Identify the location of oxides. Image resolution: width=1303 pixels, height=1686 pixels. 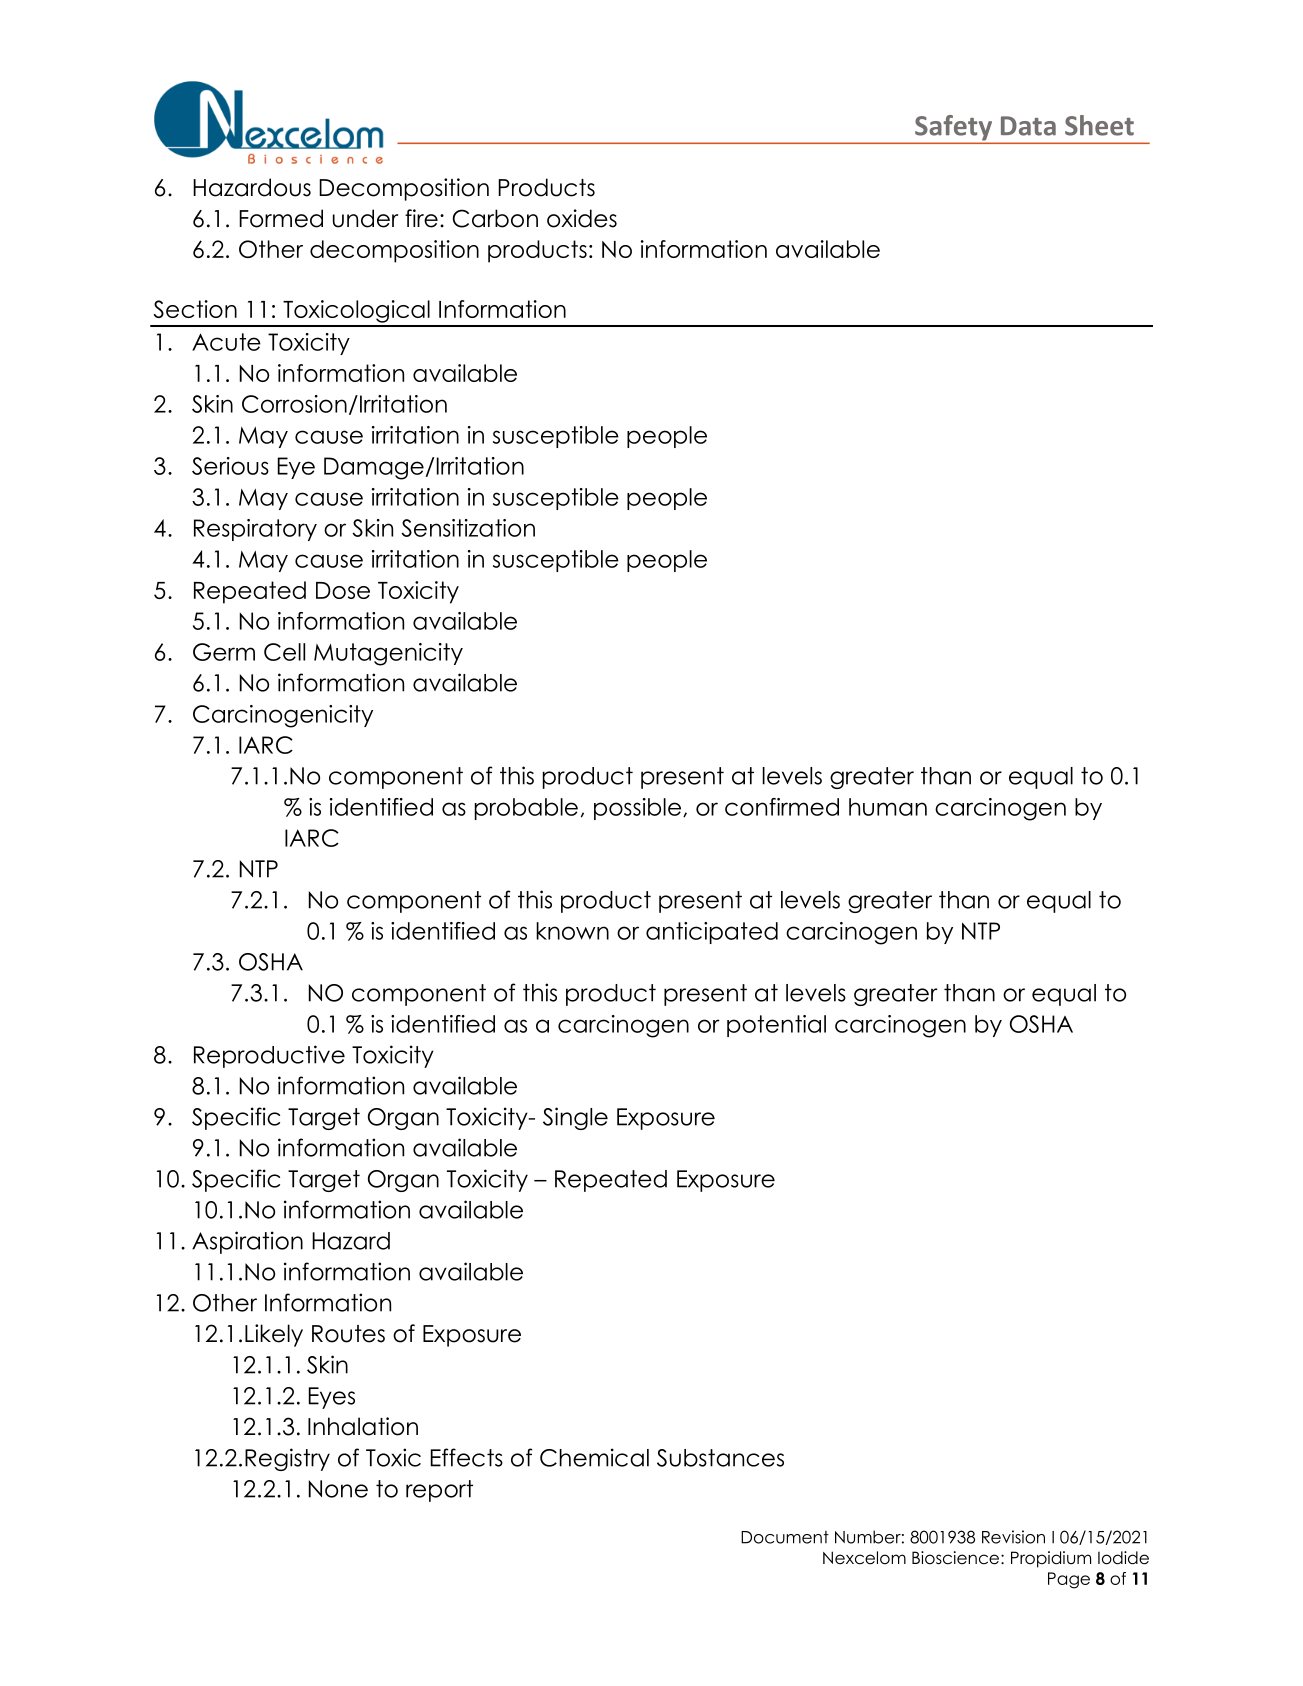
(582, 218).
